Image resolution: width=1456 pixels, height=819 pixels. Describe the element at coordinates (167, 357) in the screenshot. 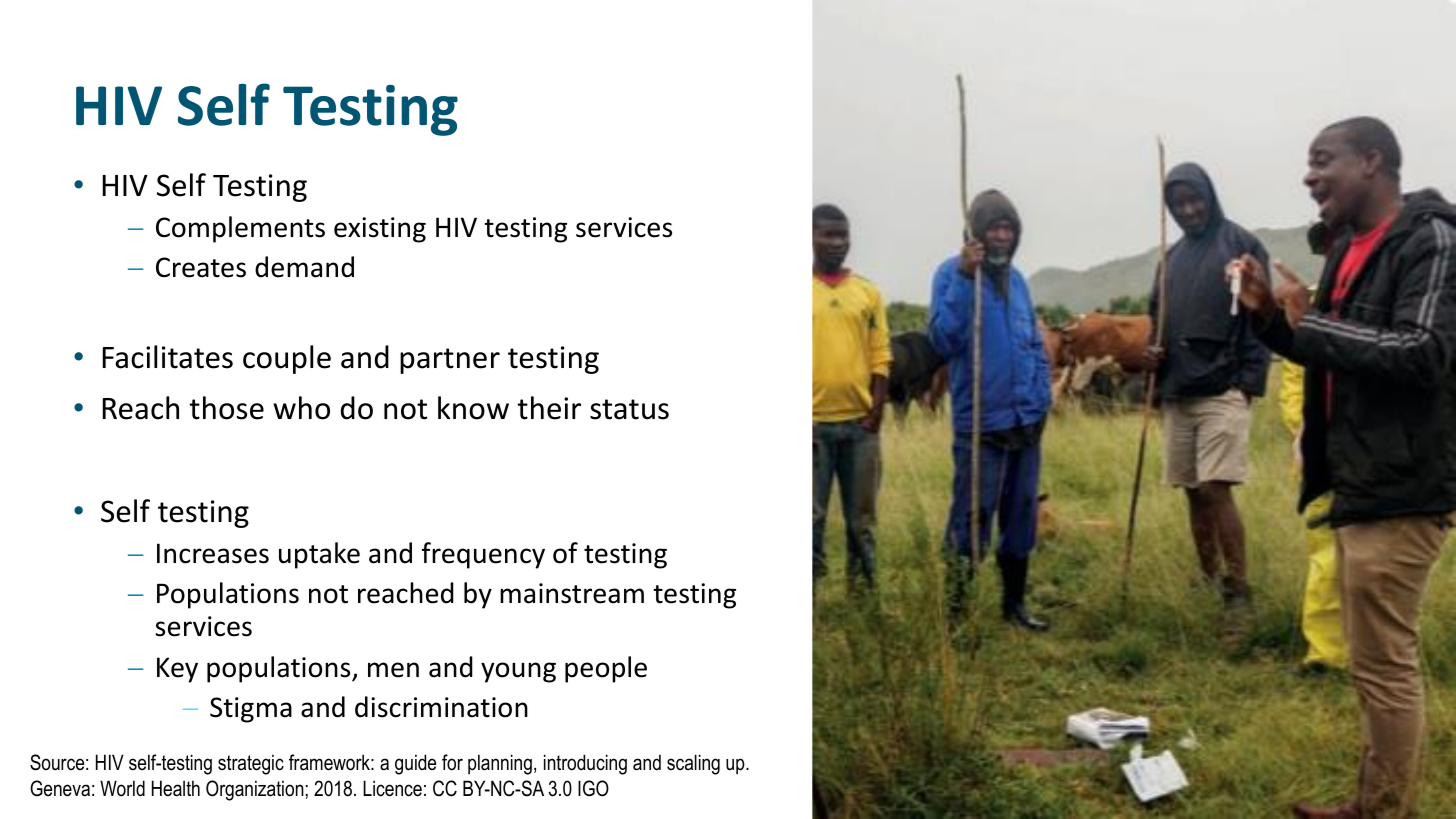

I see `Facilitates` at that location.
